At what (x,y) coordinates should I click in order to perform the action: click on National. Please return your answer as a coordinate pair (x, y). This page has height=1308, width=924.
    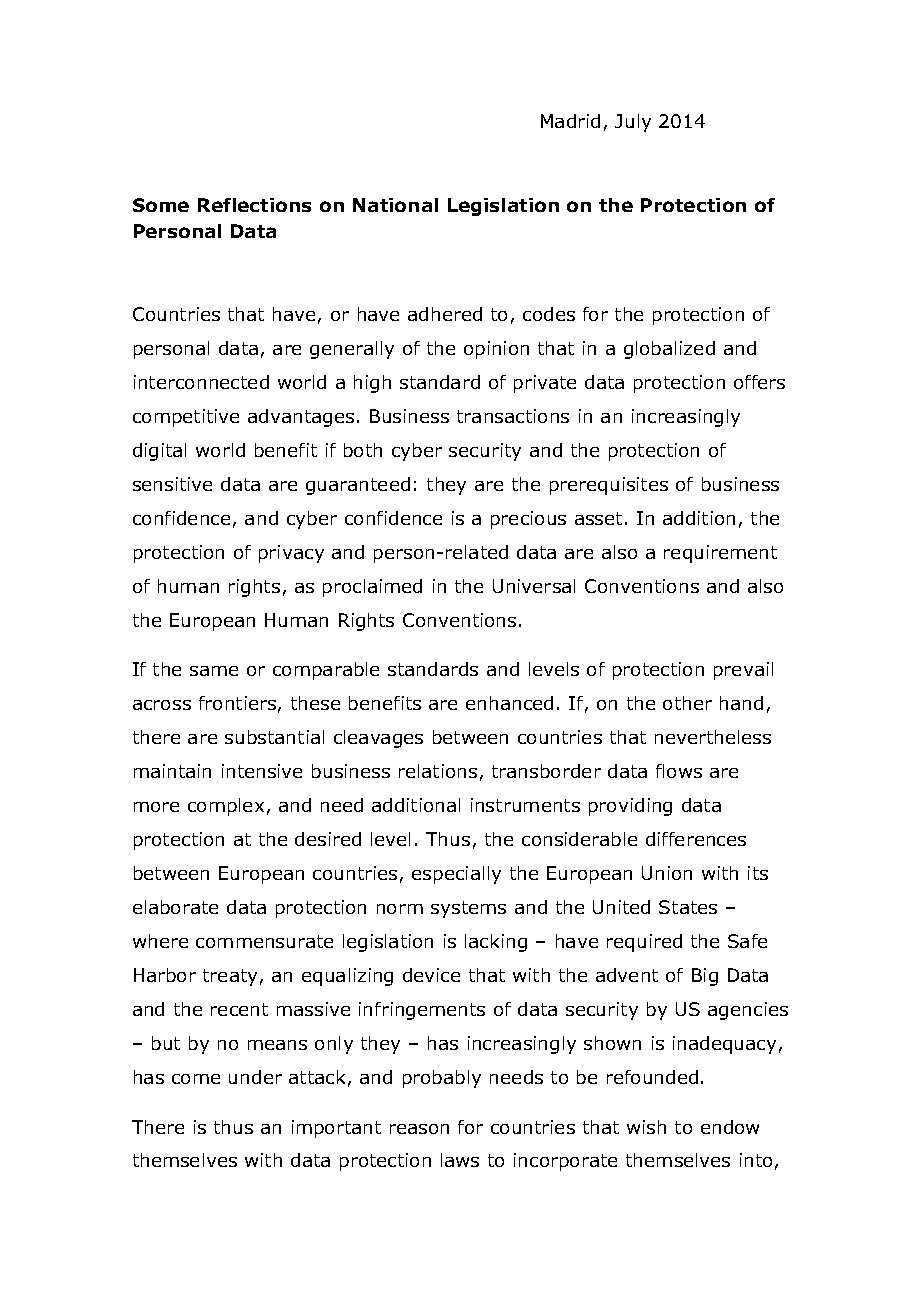
    Looking at the image, I should click on (395, 205).
